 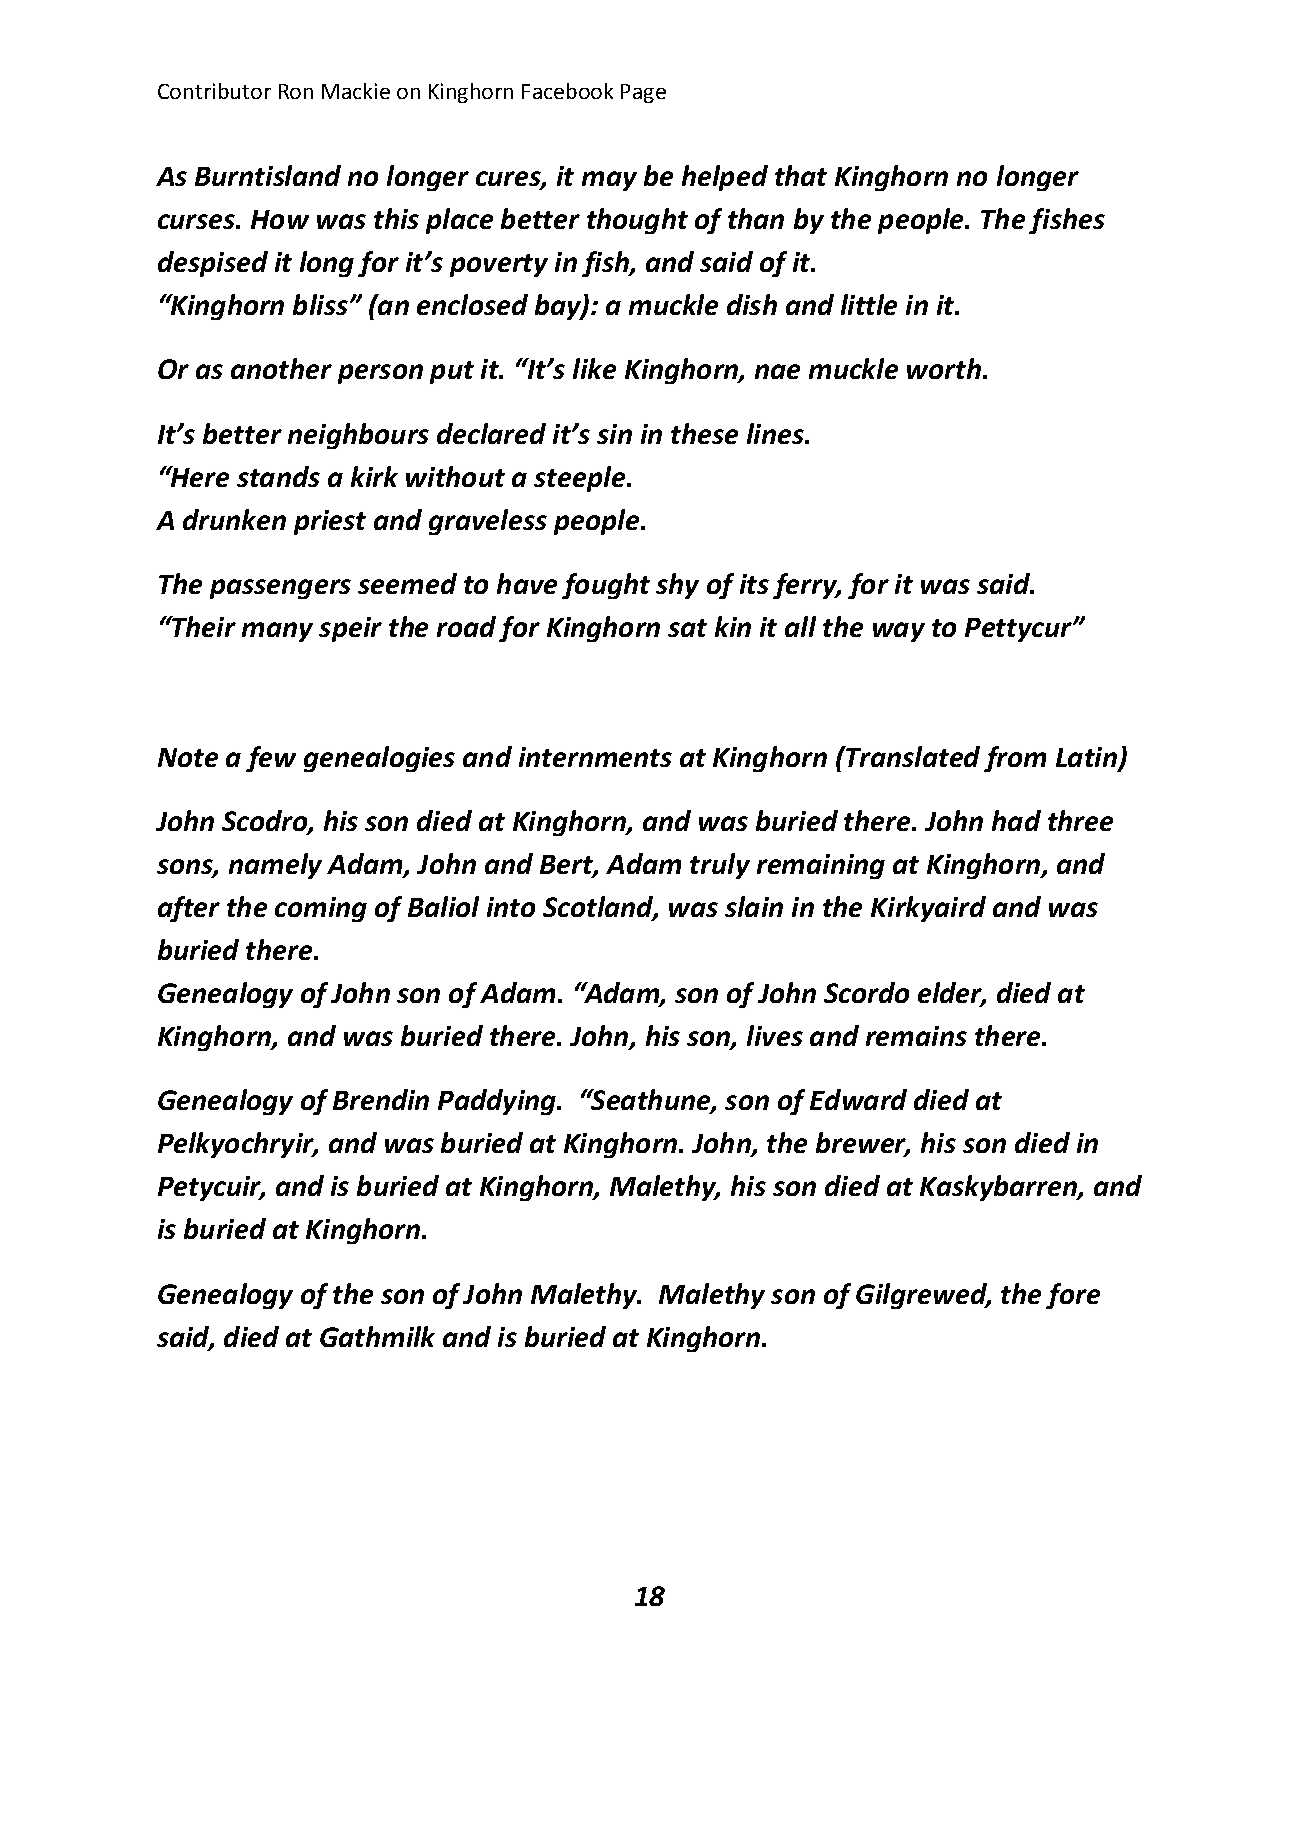 I want to click on many, so click(x=277, y=632).
